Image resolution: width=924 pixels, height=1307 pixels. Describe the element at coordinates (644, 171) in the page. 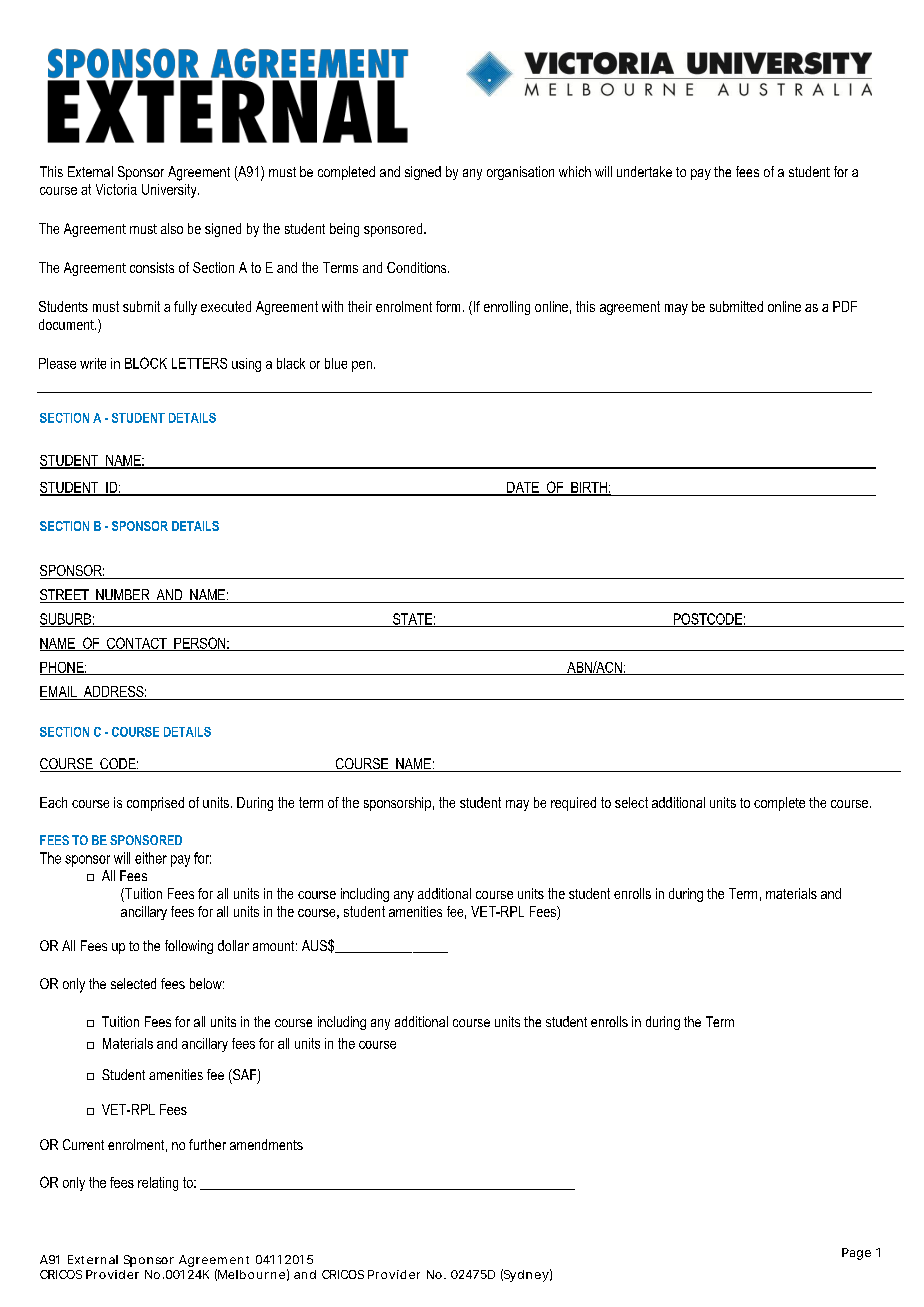

I see `undertake` at that location.
